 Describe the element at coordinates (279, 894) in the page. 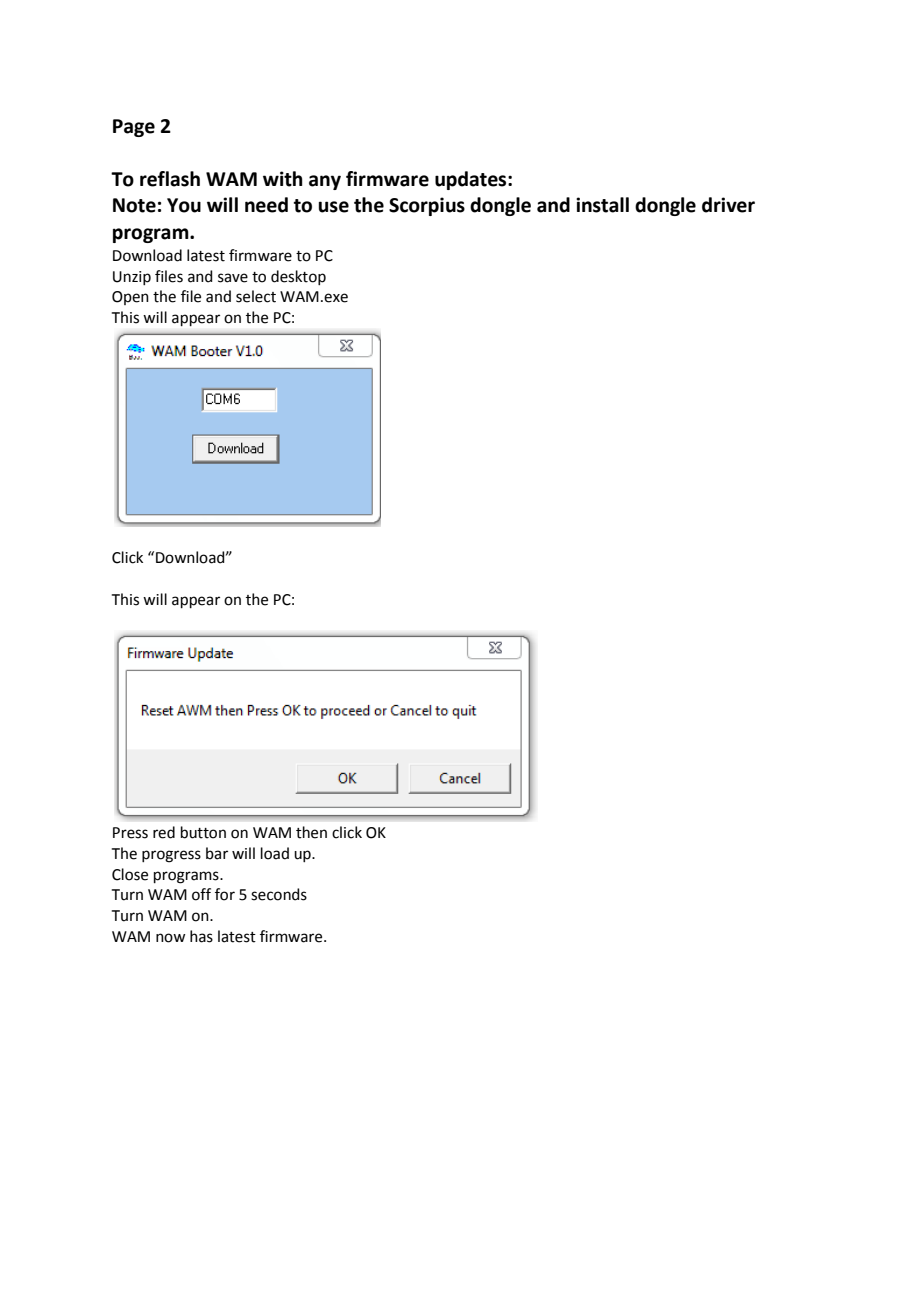

I see `seconds` at that location.
